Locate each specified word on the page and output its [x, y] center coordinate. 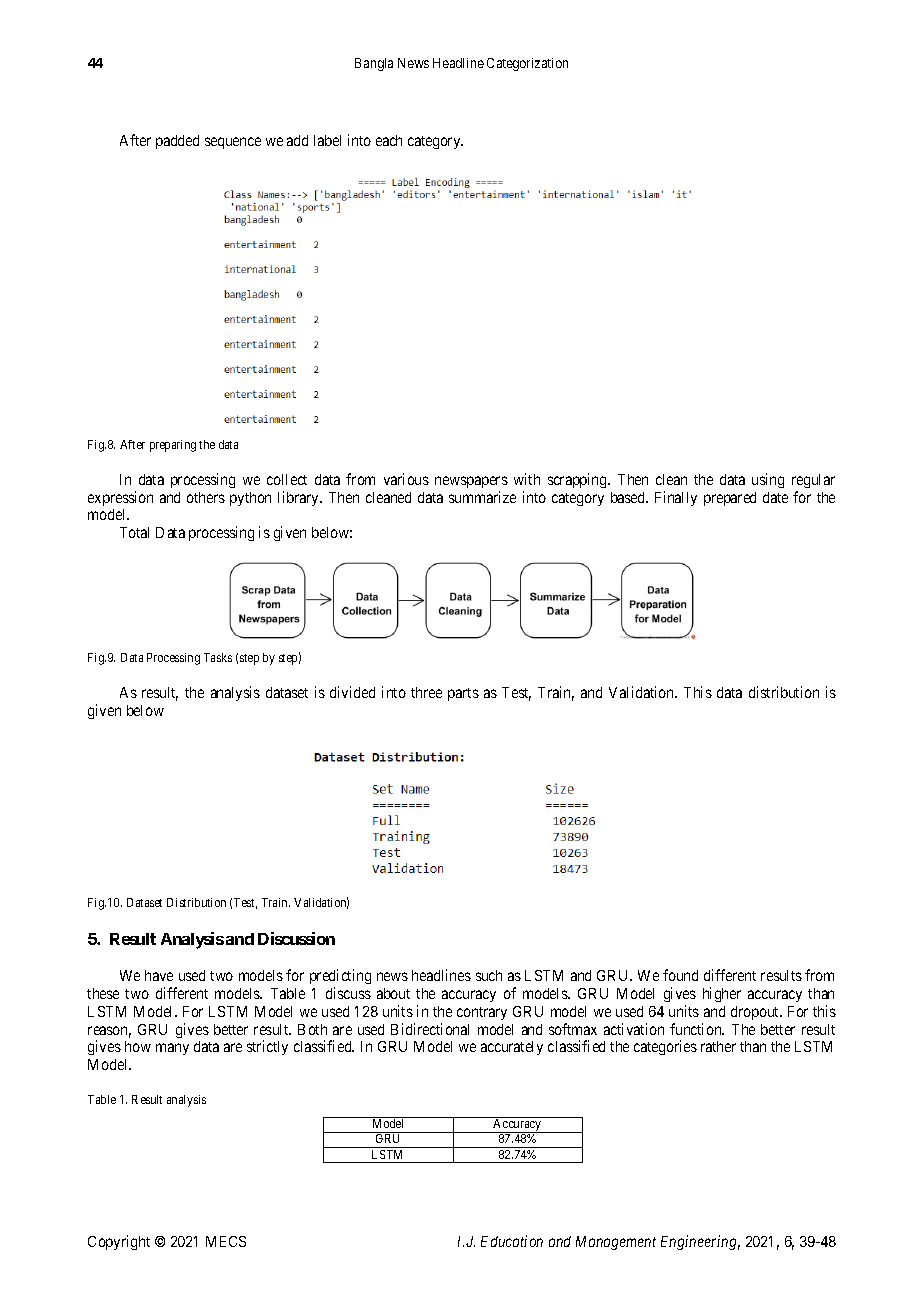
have [159, 975]
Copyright [119, 1242]
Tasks [218, 657]
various [406, 479]
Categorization [527, 64]
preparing [173, 446]
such [489, 975]
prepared [730, 499]
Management [616, 1243]
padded [177, 142]
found [680, 975]
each [389, 140]
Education [512, 1241]
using [768, 480]
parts [463, 694]
